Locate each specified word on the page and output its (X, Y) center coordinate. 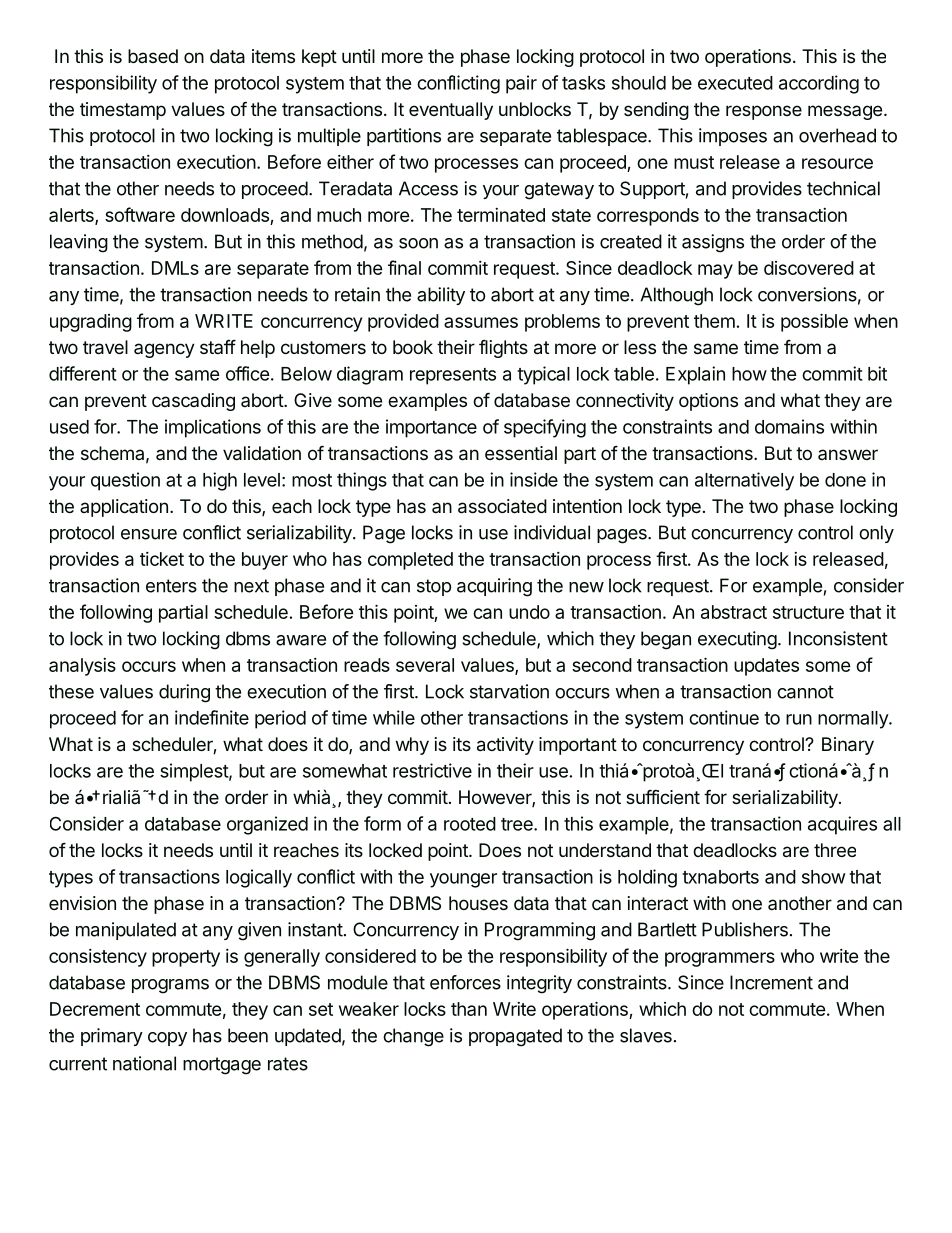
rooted (470, 824)
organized (267, 825)
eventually (451, 111)
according (819, 84)
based (153, 56)
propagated (515, 1037)
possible (814, 322)
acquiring (494, 587)
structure (808, 612)
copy (167, 1039)
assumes (481, 322)
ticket (162, 559)
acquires (842, 825)
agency (164, 350)
